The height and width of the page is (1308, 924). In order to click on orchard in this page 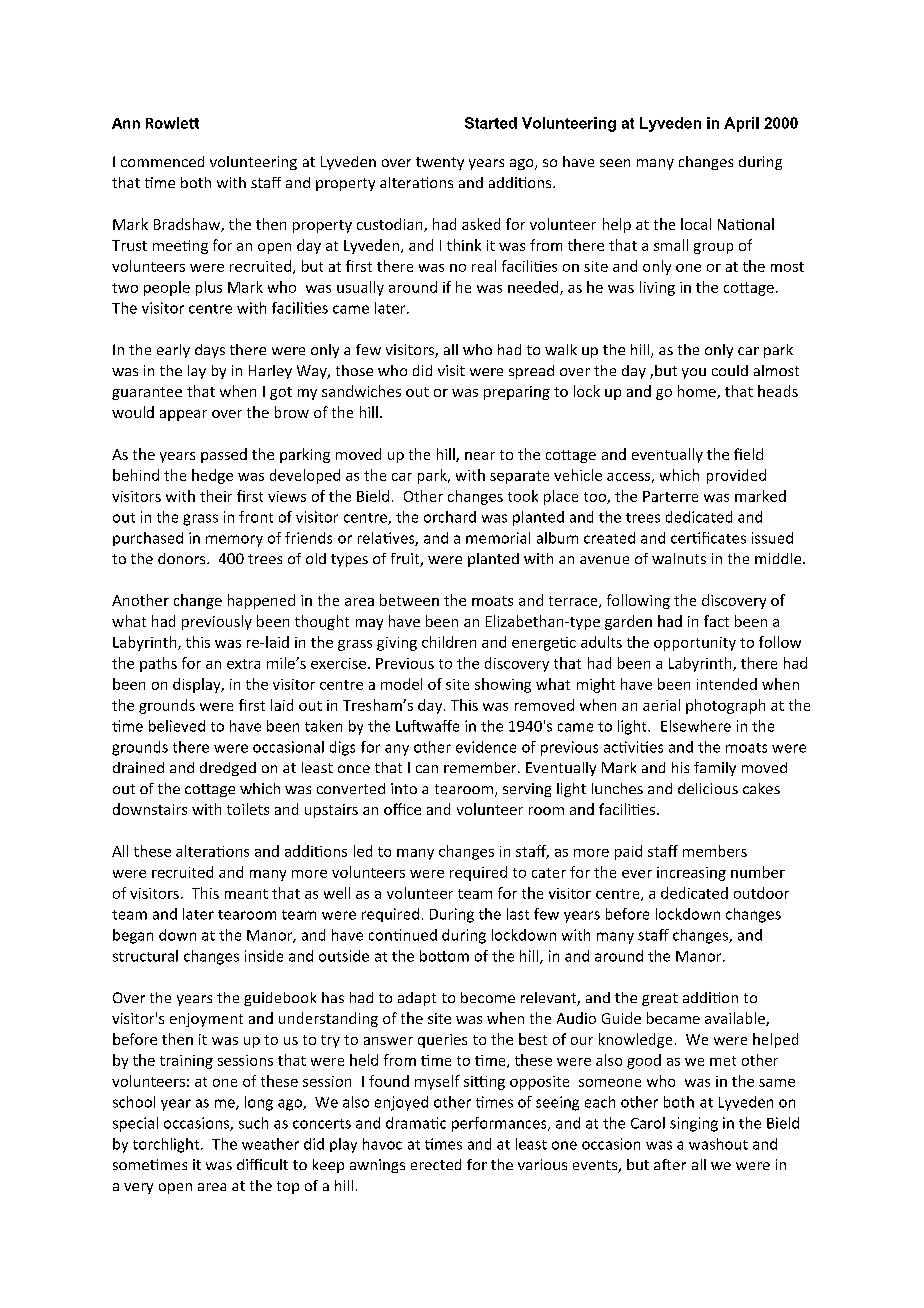, I will do `click(450, 517)`.
